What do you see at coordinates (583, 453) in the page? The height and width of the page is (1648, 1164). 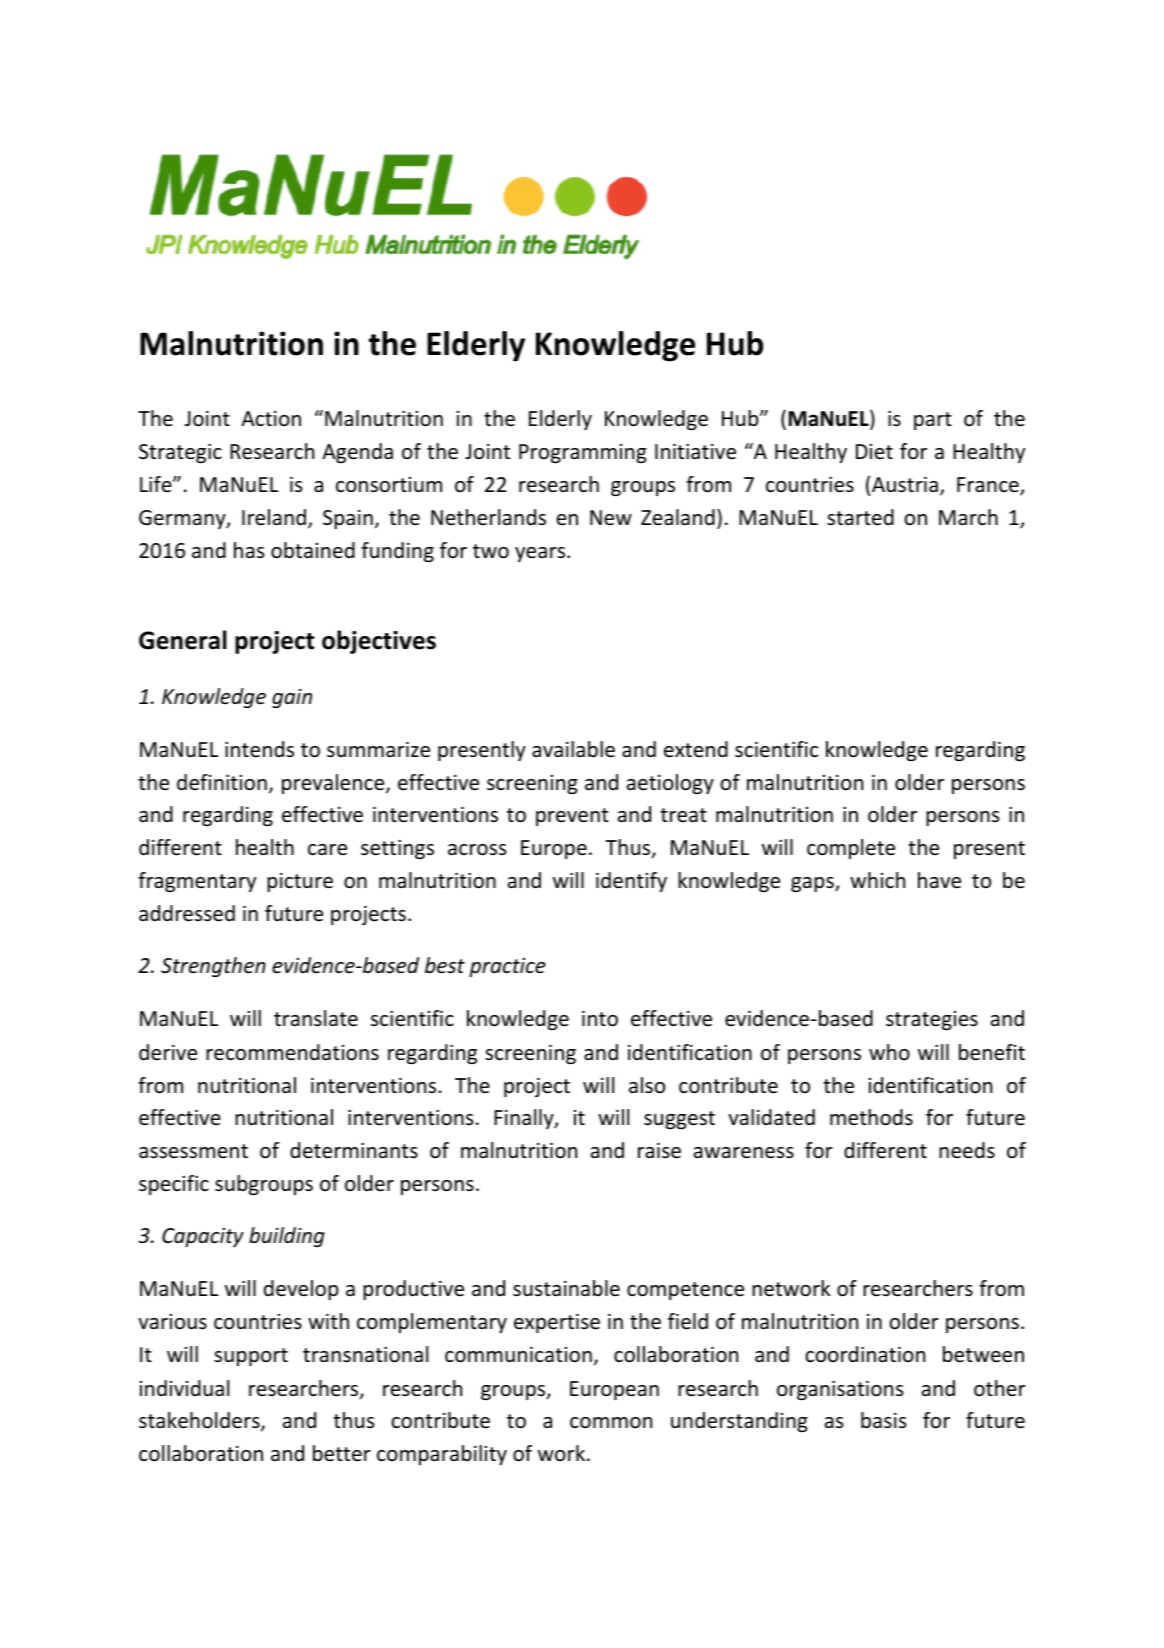 I see `Programming` at bounding box center [583, 453].
